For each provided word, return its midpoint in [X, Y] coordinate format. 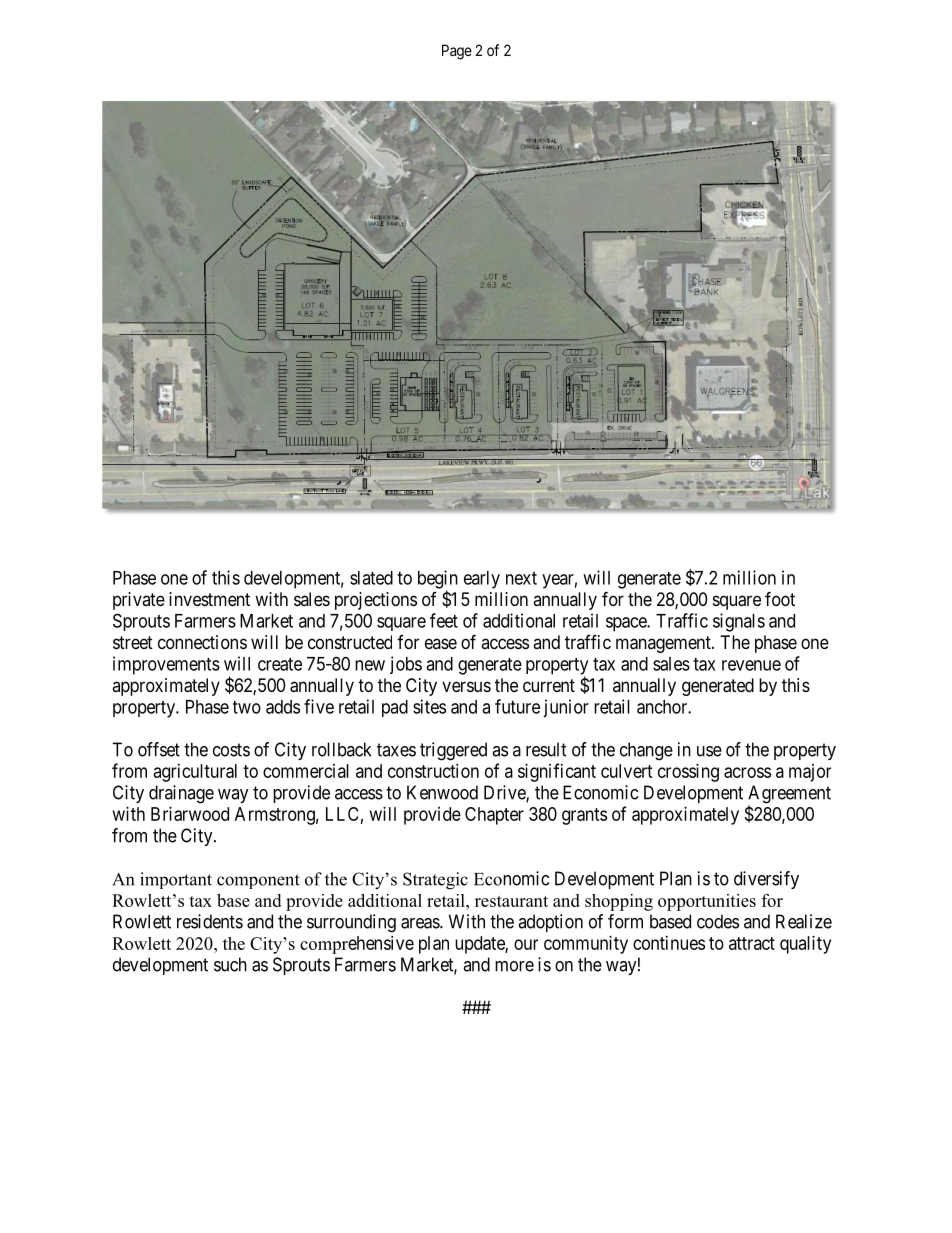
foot [780, 598]
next [521, 578]
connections [202, 642]
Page [457, 52]
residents [210, 921]
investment [209, 599]
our [526, 944]
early [482, 580]
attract [752, 943]
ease [441, 643]
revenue [751, 665]
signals [739, 622]
